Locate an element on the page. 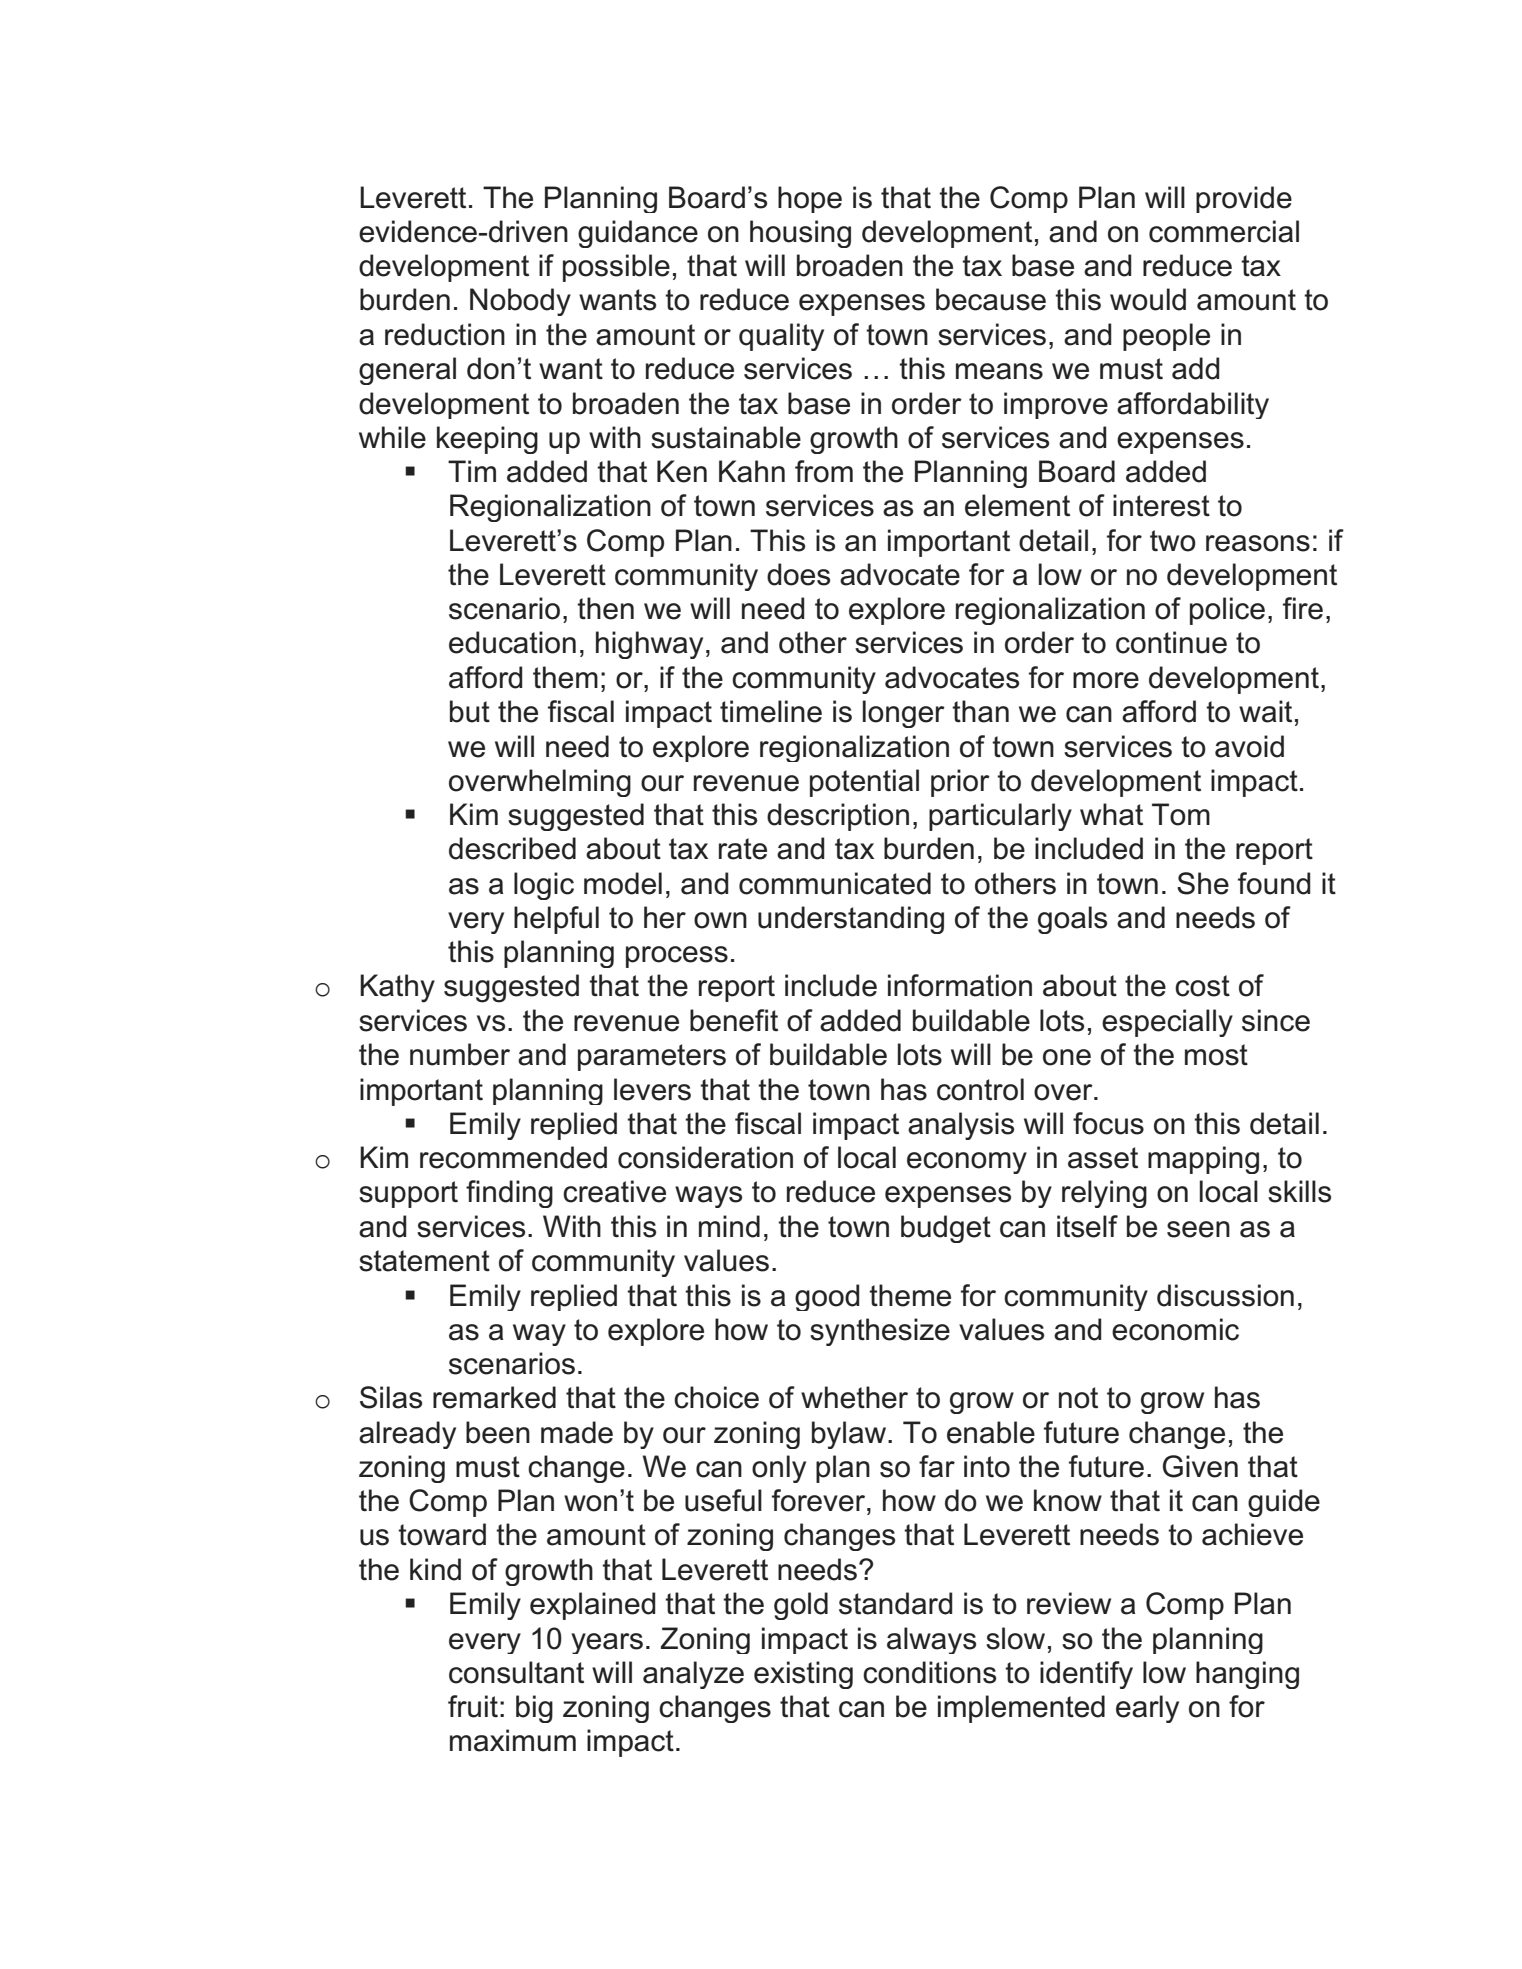 The image size is (1522, 1969). Nobody is located at coordinates (520, 302).
